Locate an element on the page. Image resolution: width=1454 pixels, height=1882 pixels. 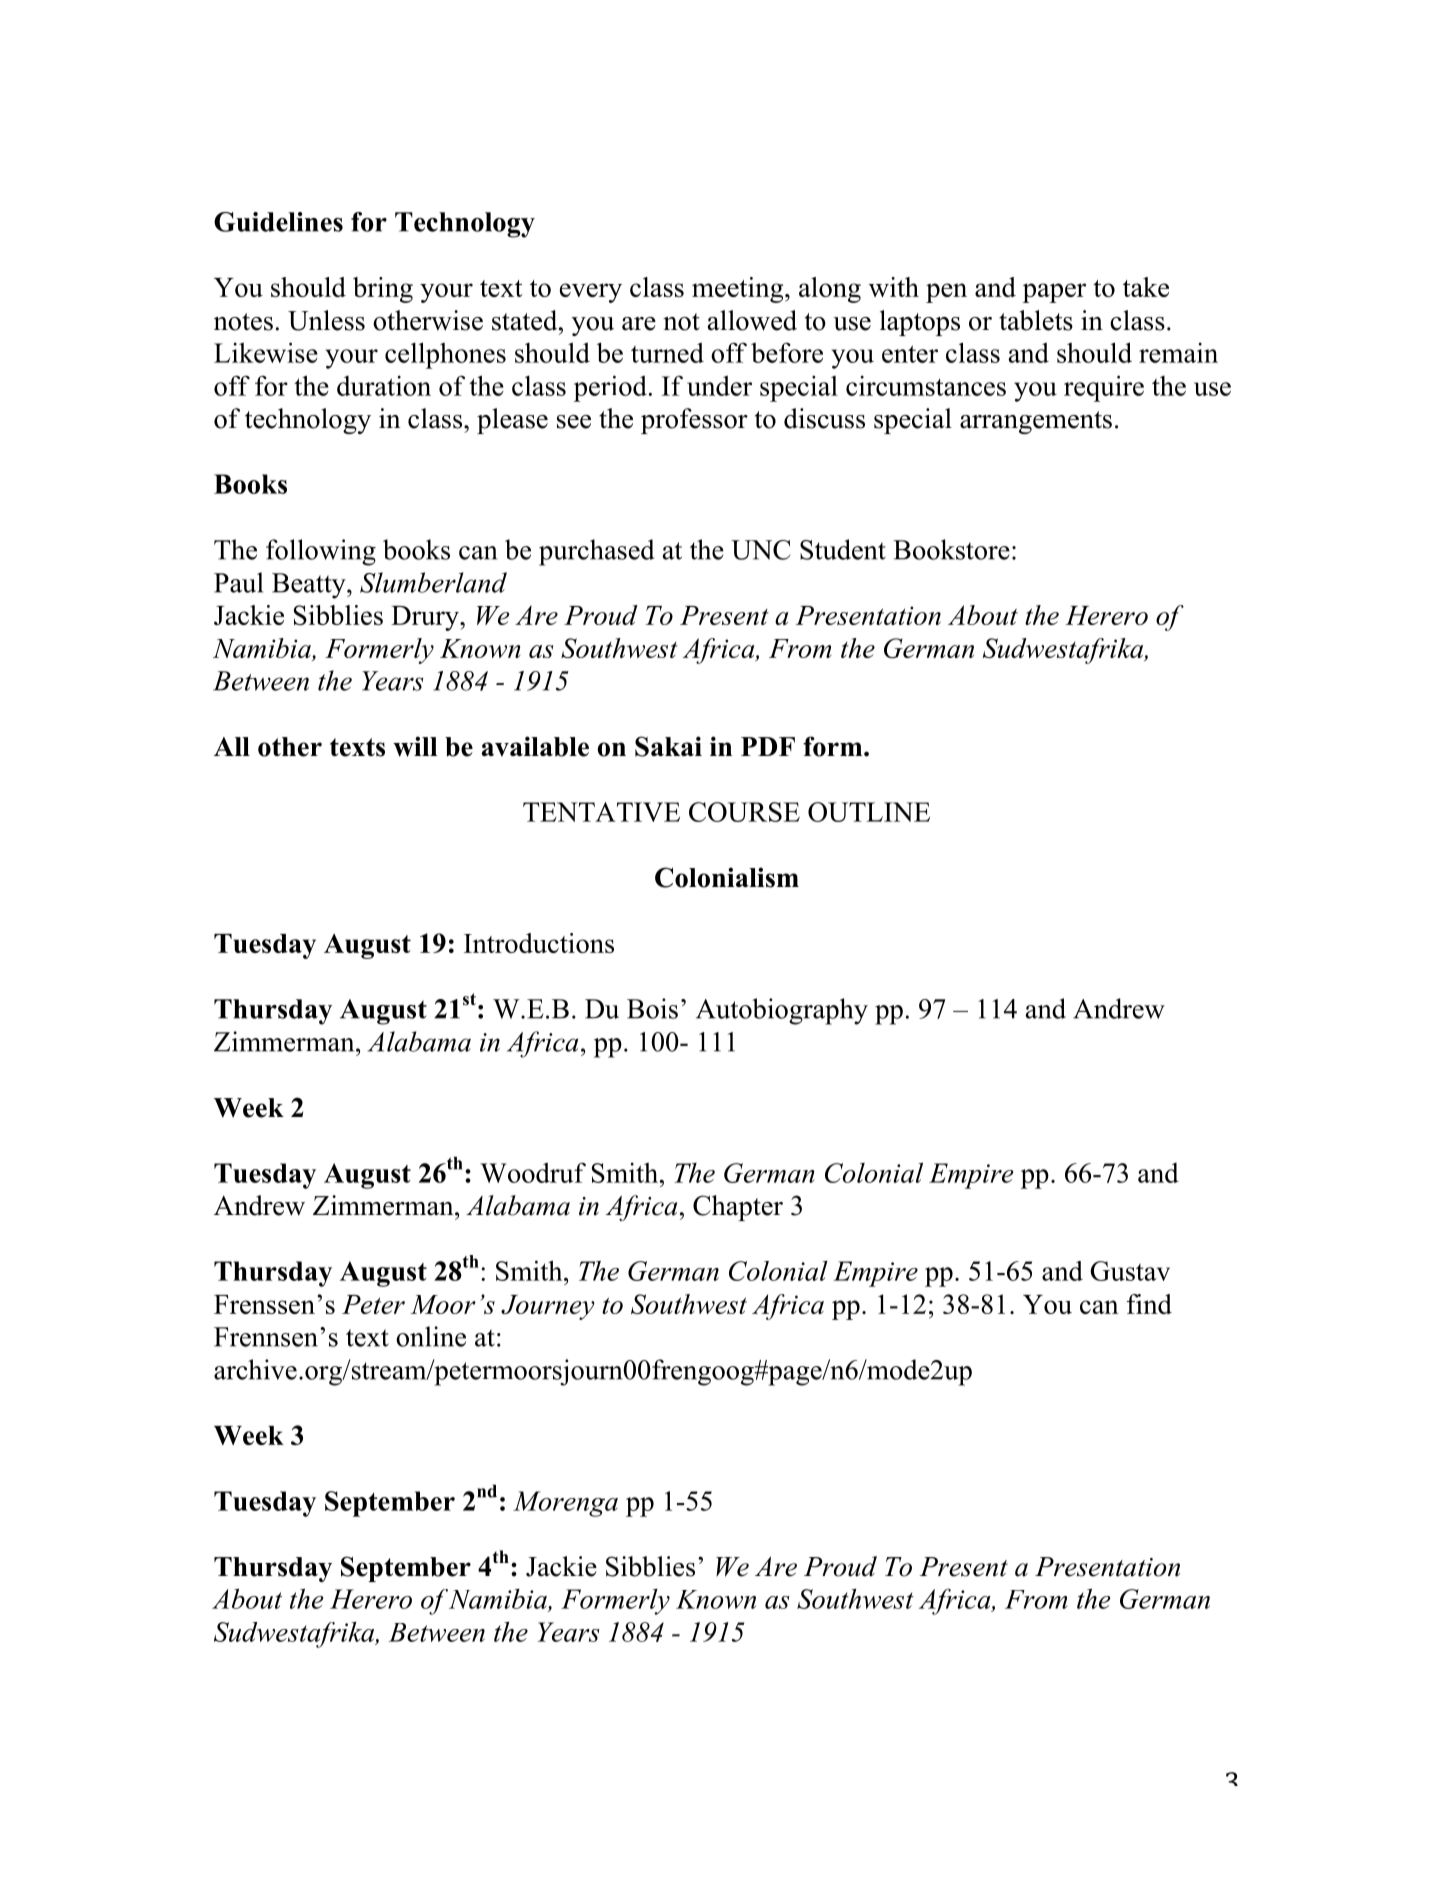
Journey is located at coordinates (547, 1307).
